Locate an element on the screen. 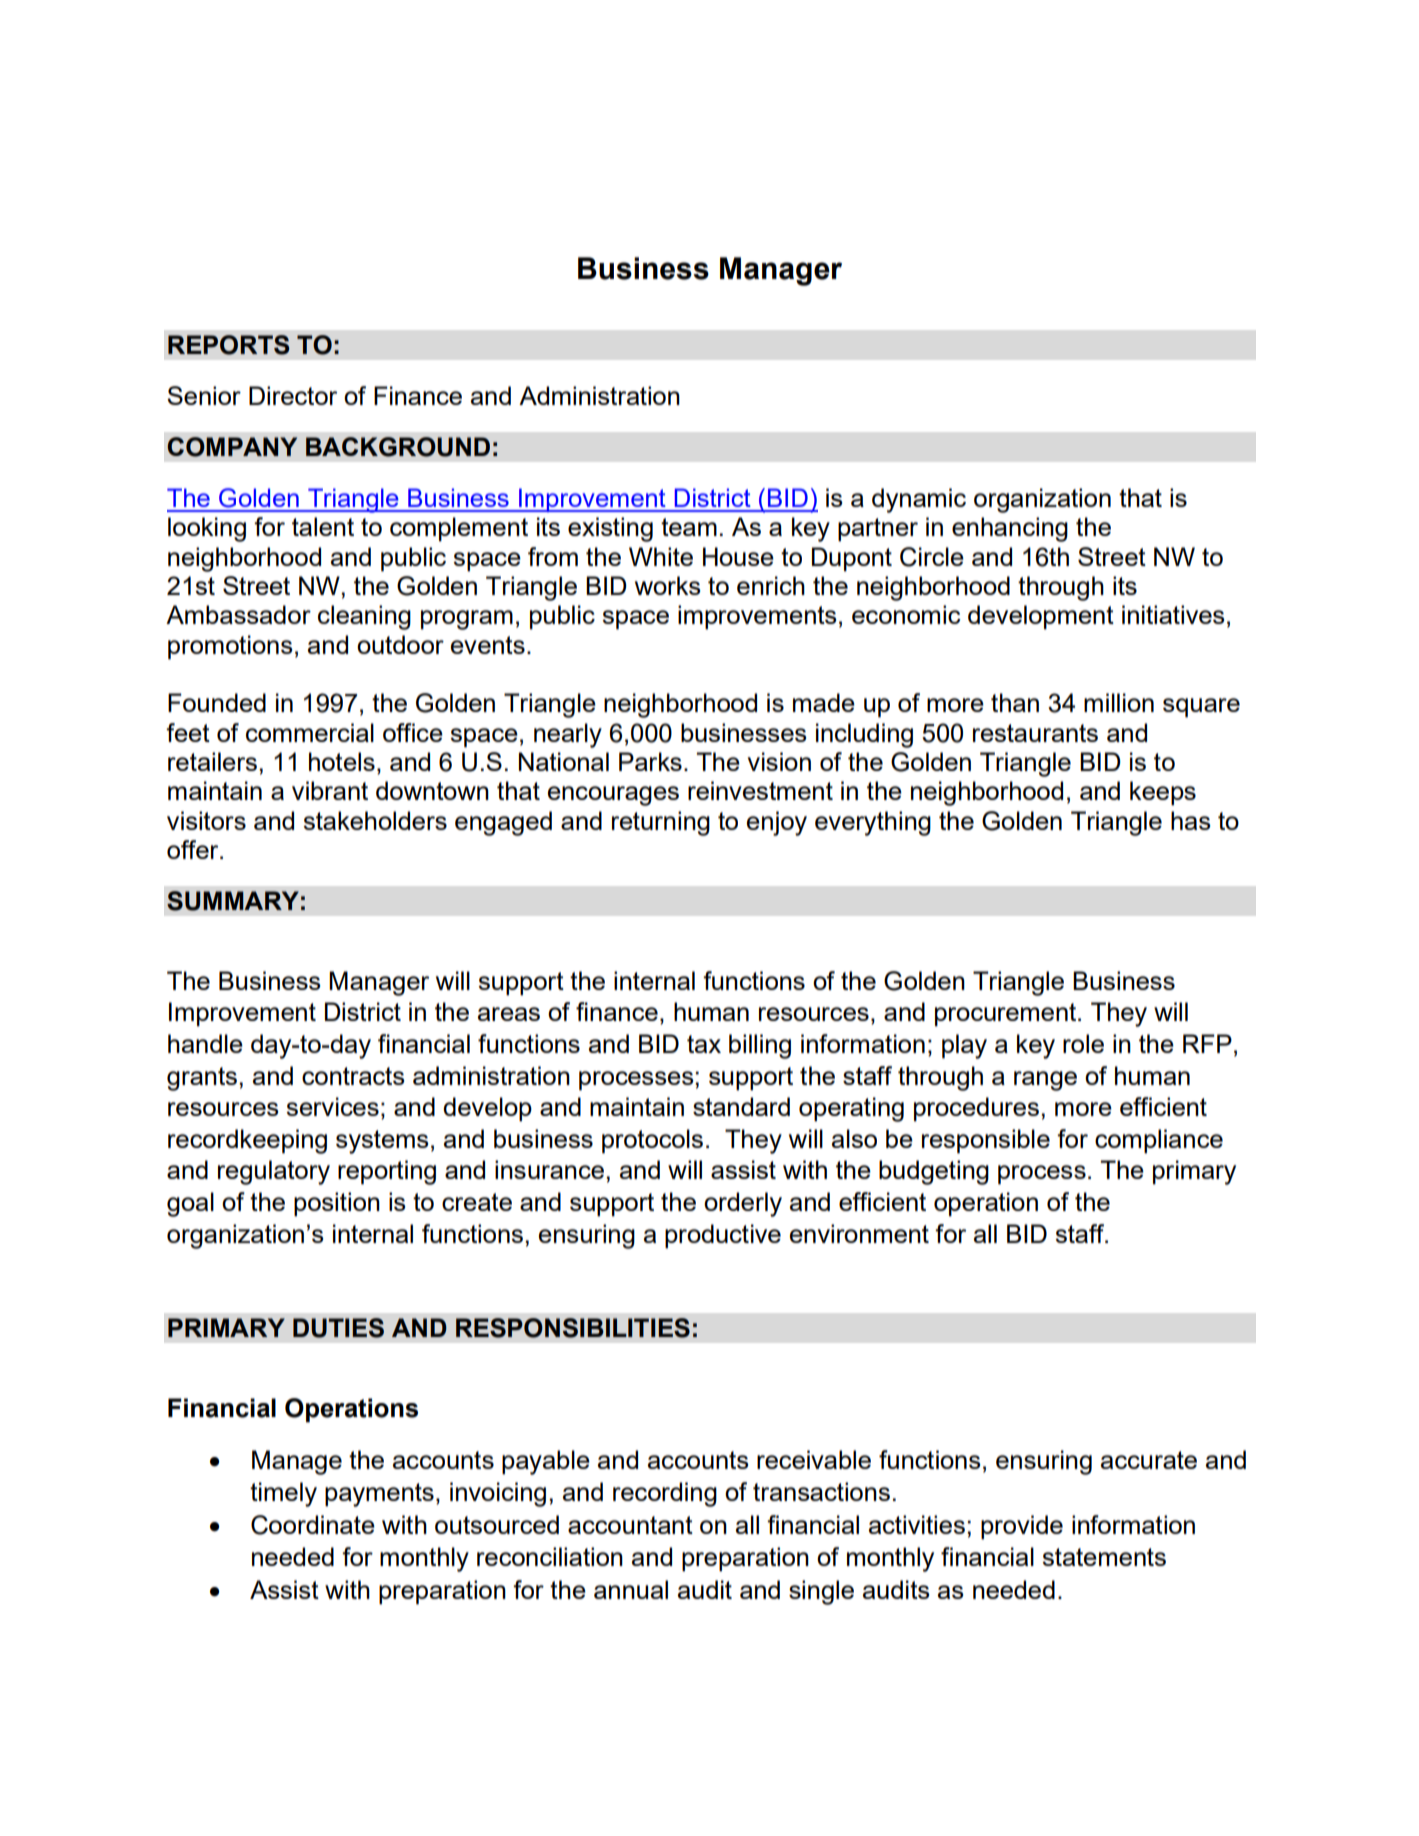 Image resolution: width=1419 pixels, height=1836 pixels. accountant is located at coordinates (630, 1525).
